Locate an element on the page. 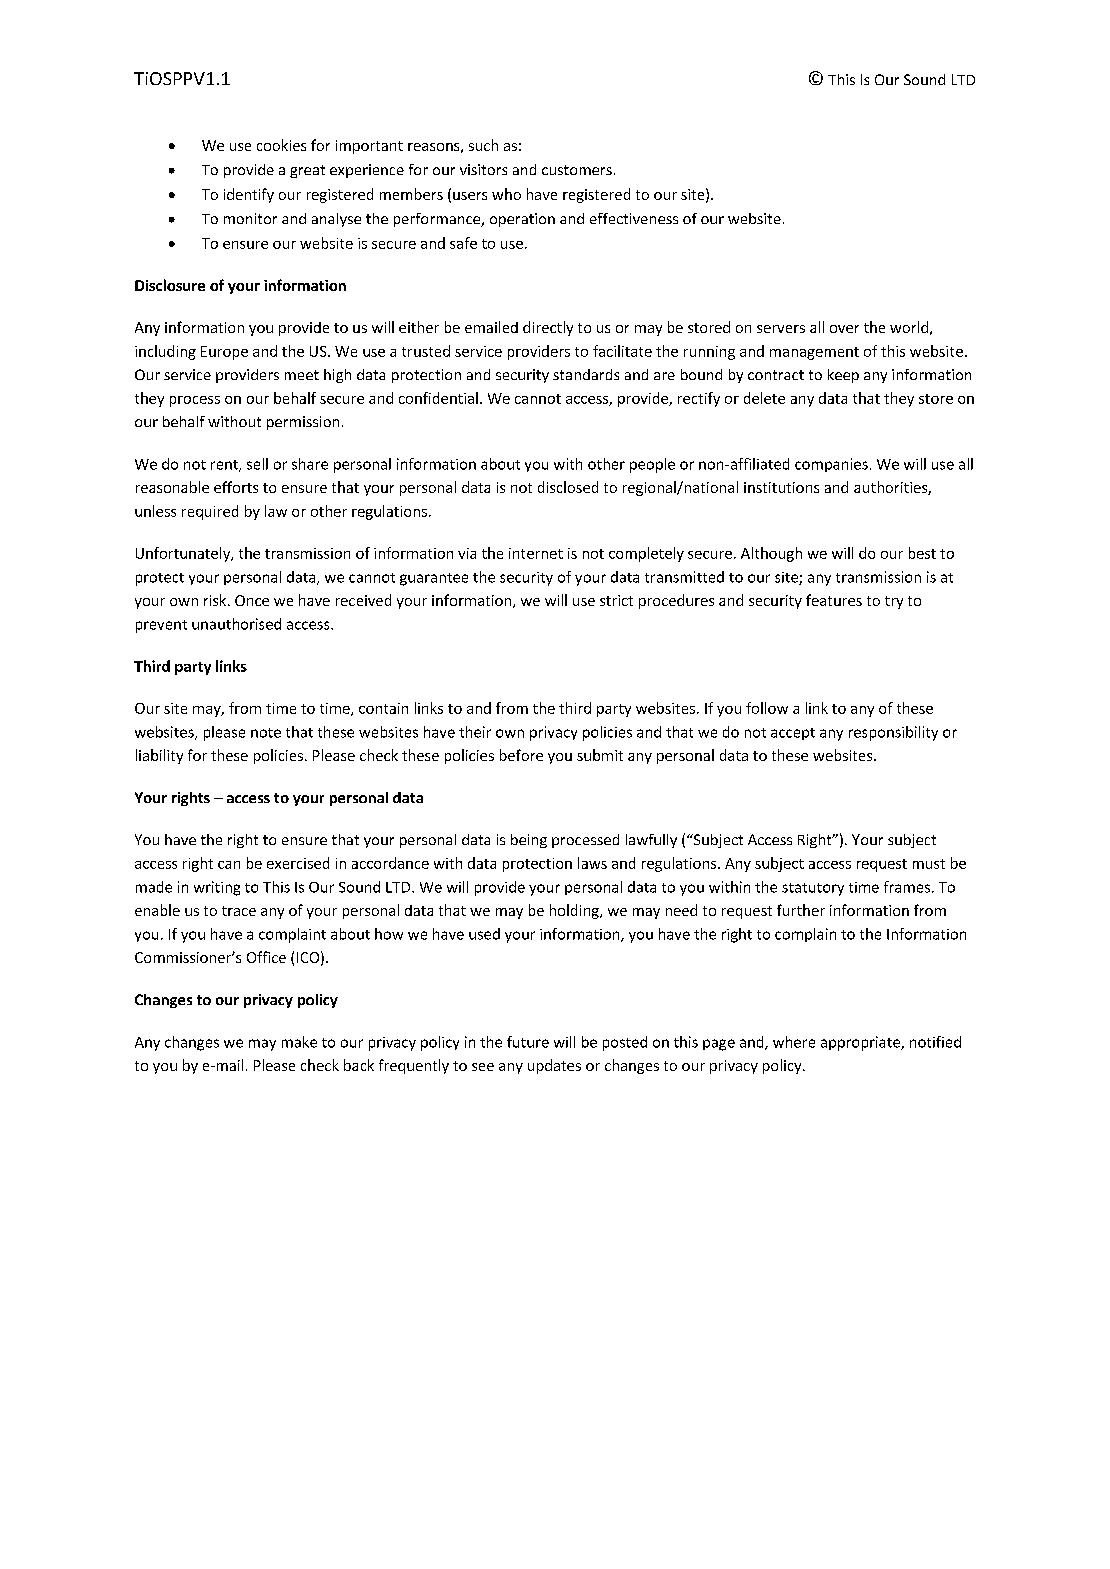 This page has width=1110, height=1569. strict is located at coordinates (616, 600).
